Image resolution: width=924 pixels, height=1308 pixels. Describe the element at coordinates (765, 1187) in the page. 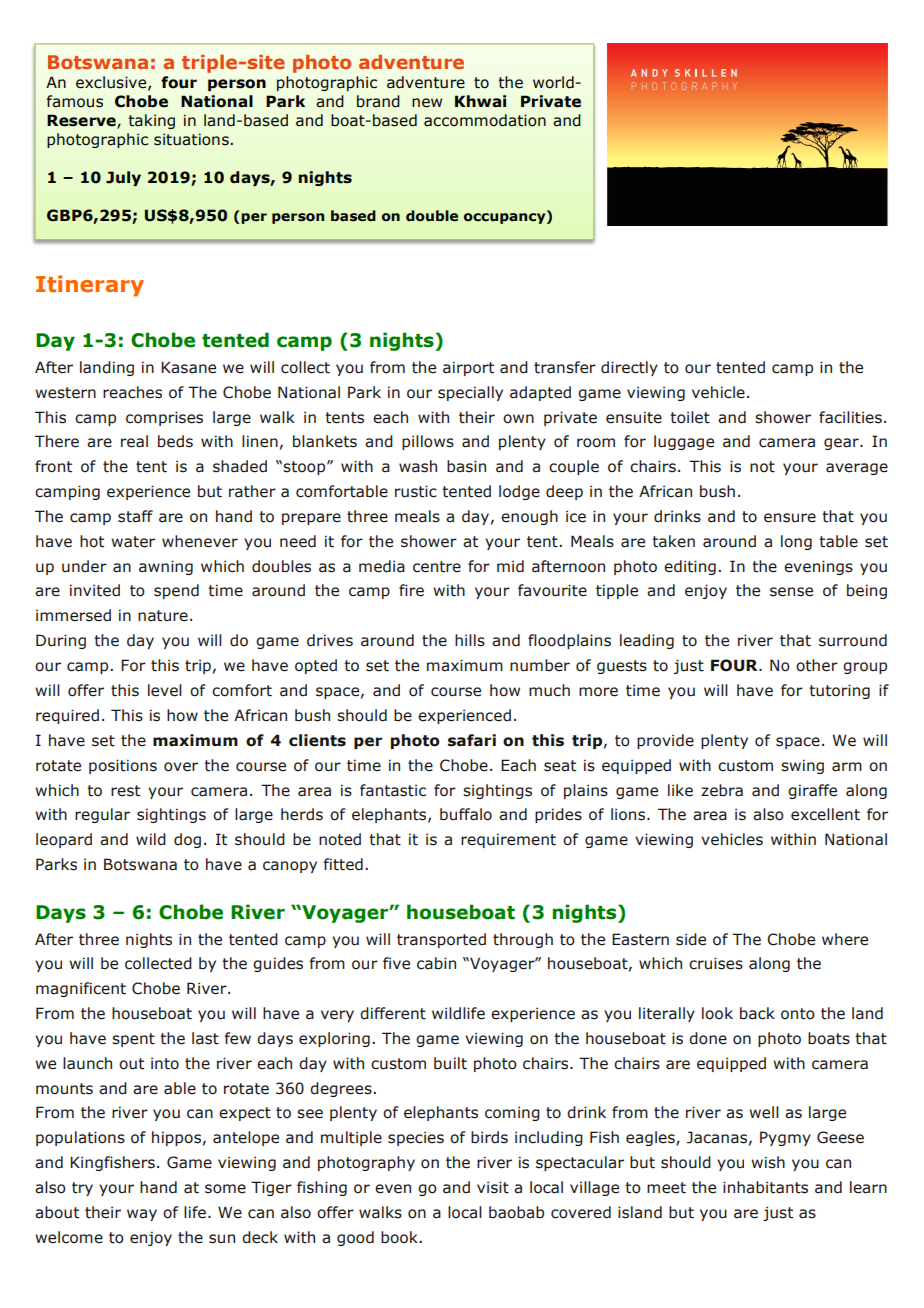

I see `inhabitants` at that location.
